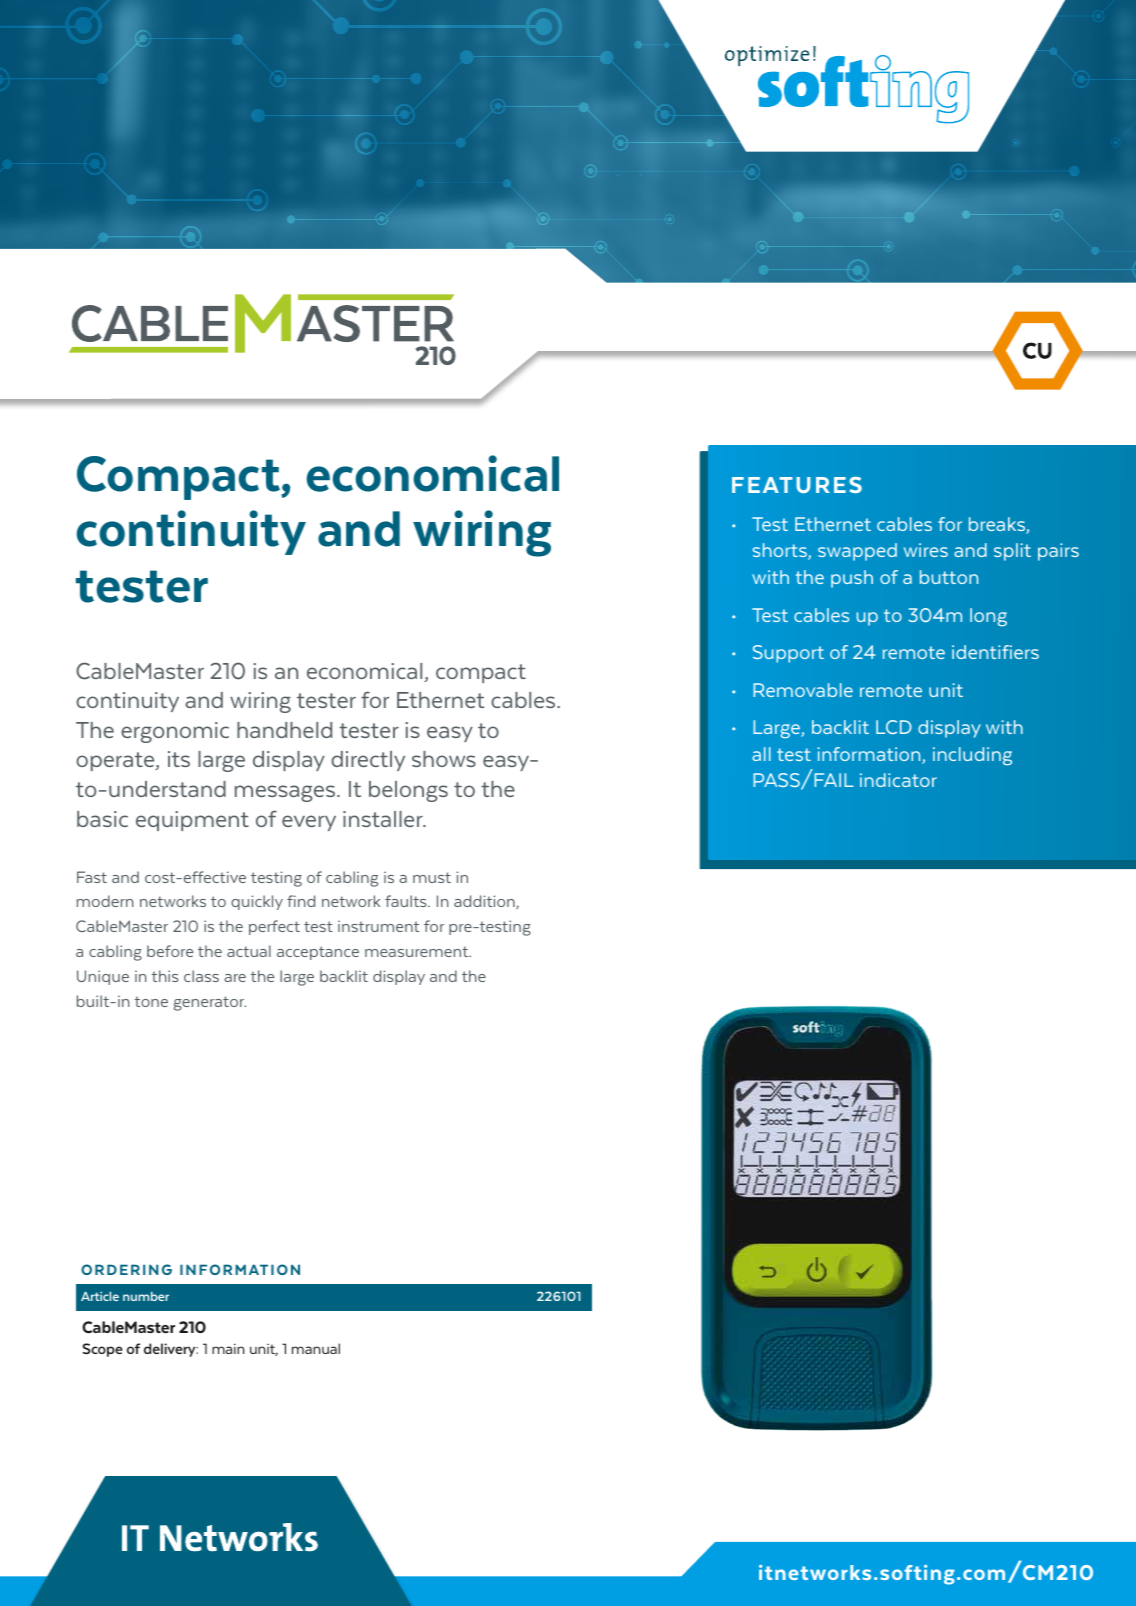 Image resolution: width=1136 pixels, height=1606 pixels. Describe the element at coordinates (102, 1350) in the image. I see `Scope` at that location.
